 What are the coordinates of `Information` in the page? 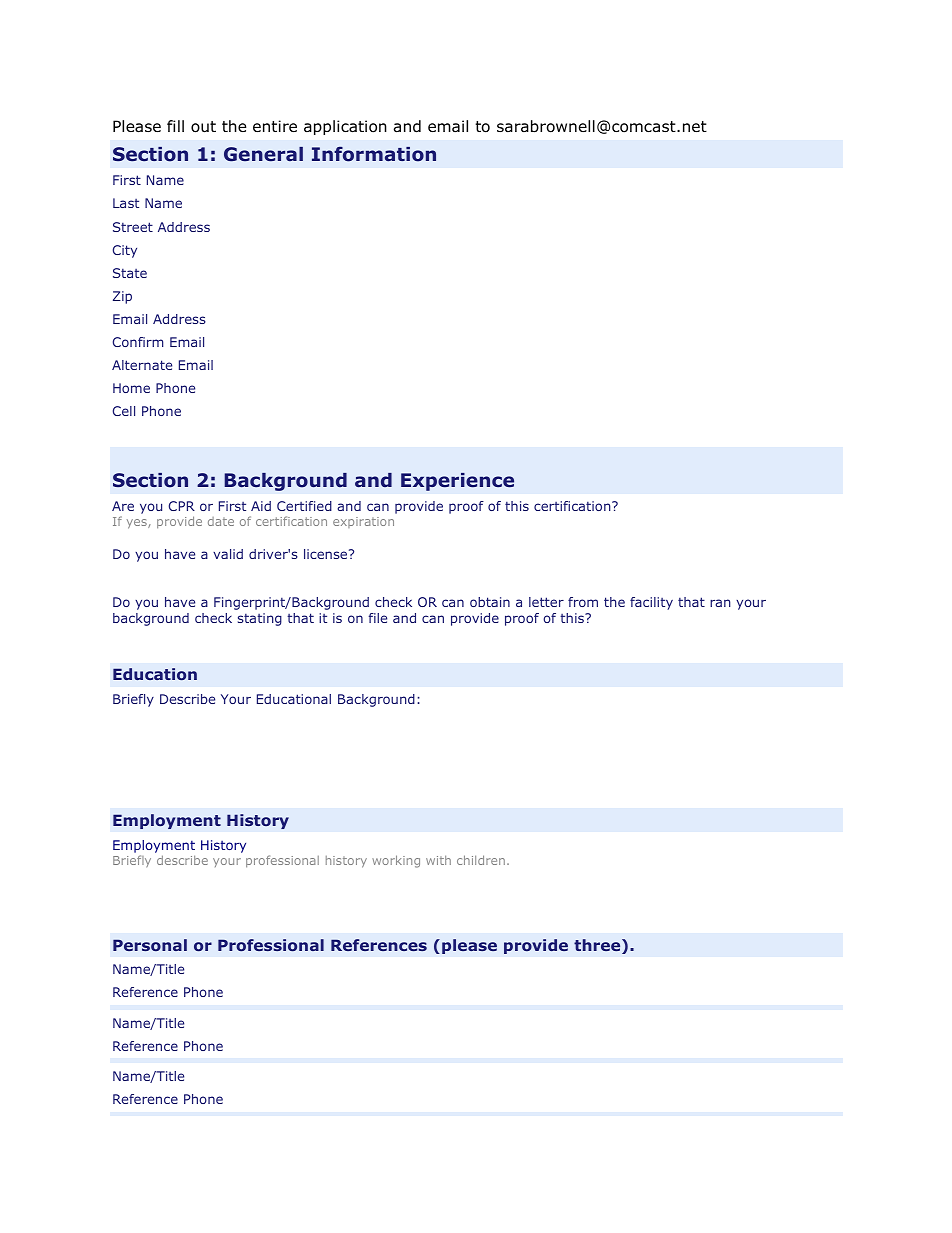 It's located at (374, 154).
